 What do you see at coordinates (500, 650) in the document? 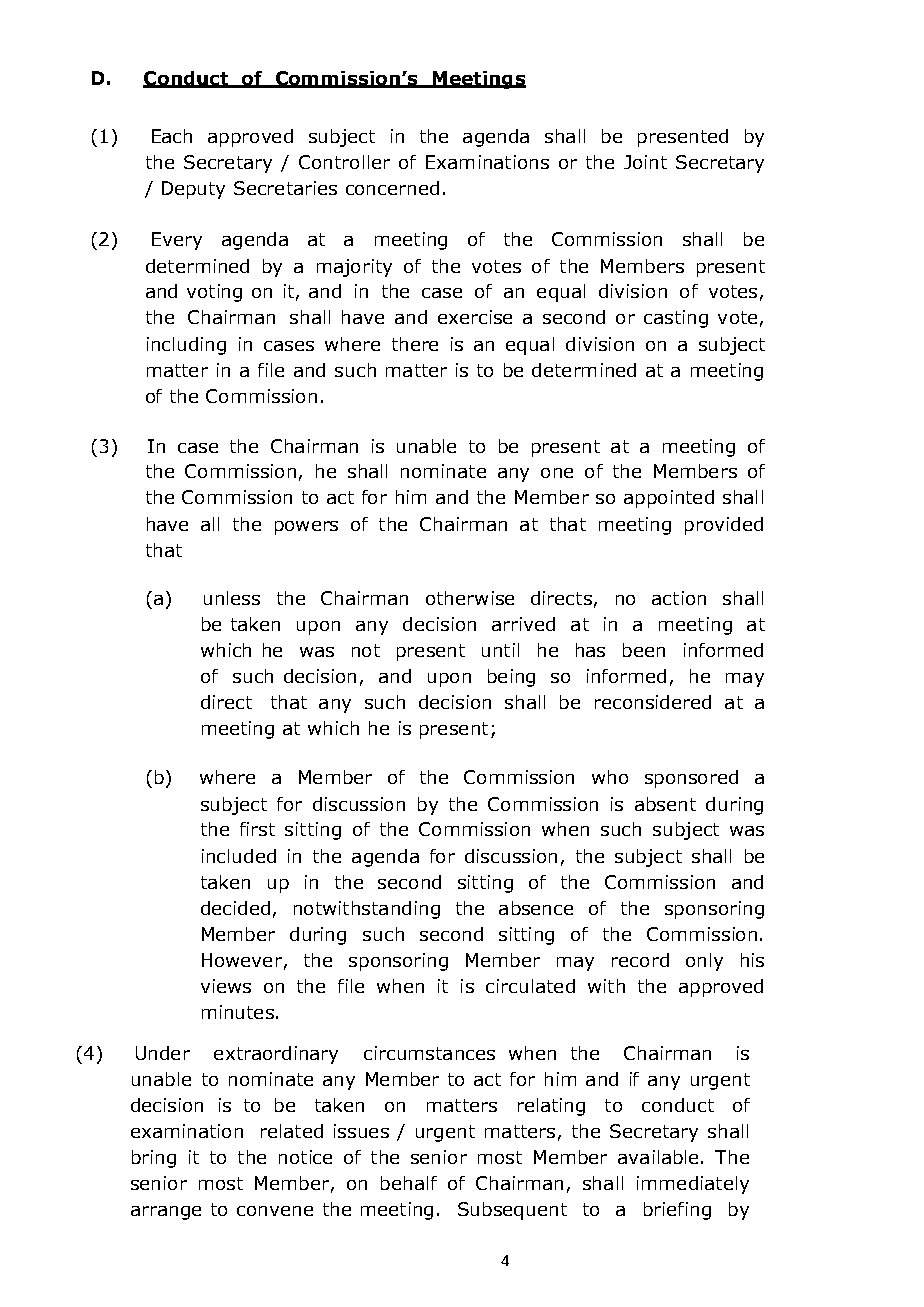
I see `until` at bounding box center [500, 650].
